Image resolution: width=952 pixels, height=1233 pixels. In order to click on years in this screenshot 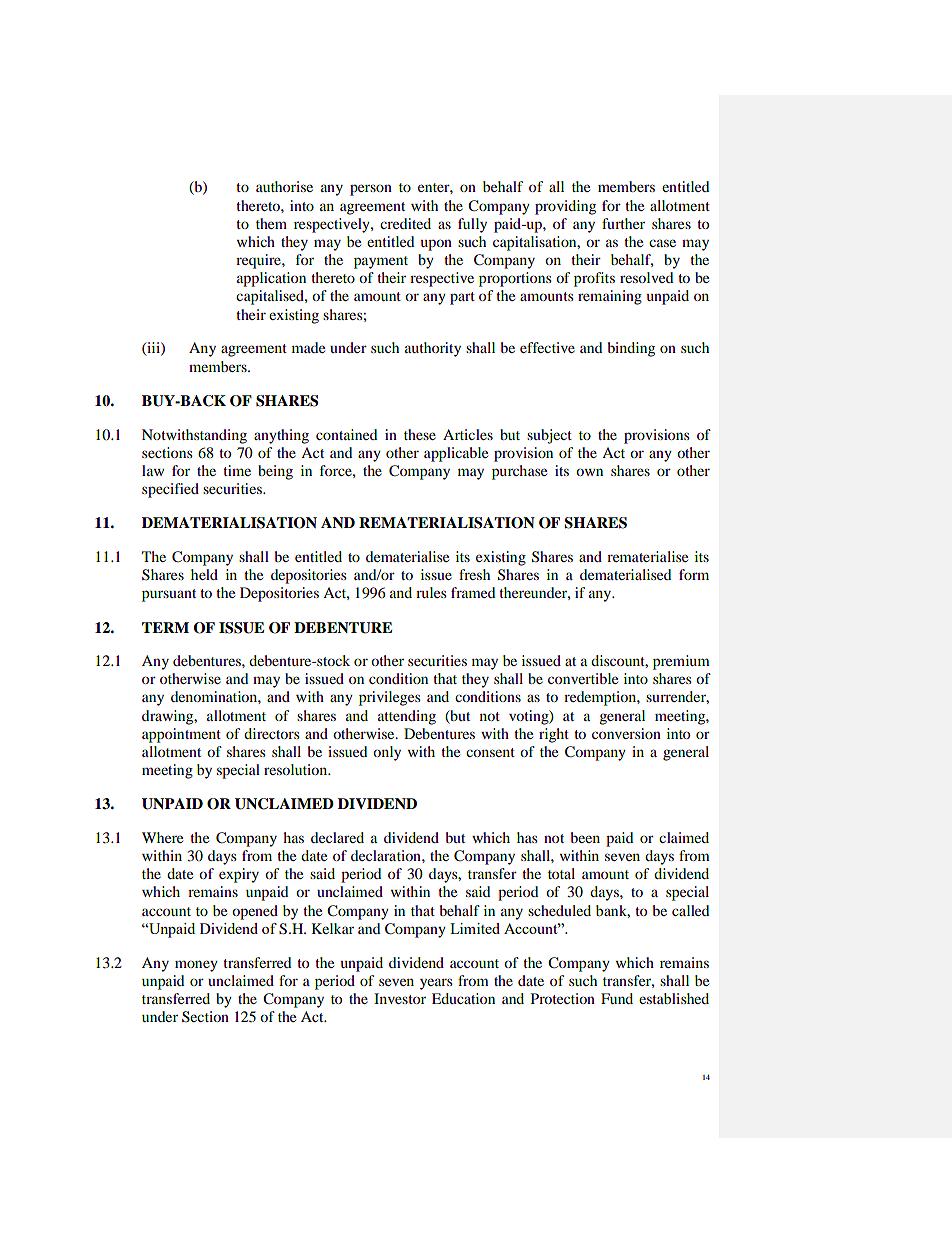, I will do `click(436, 984)`.
